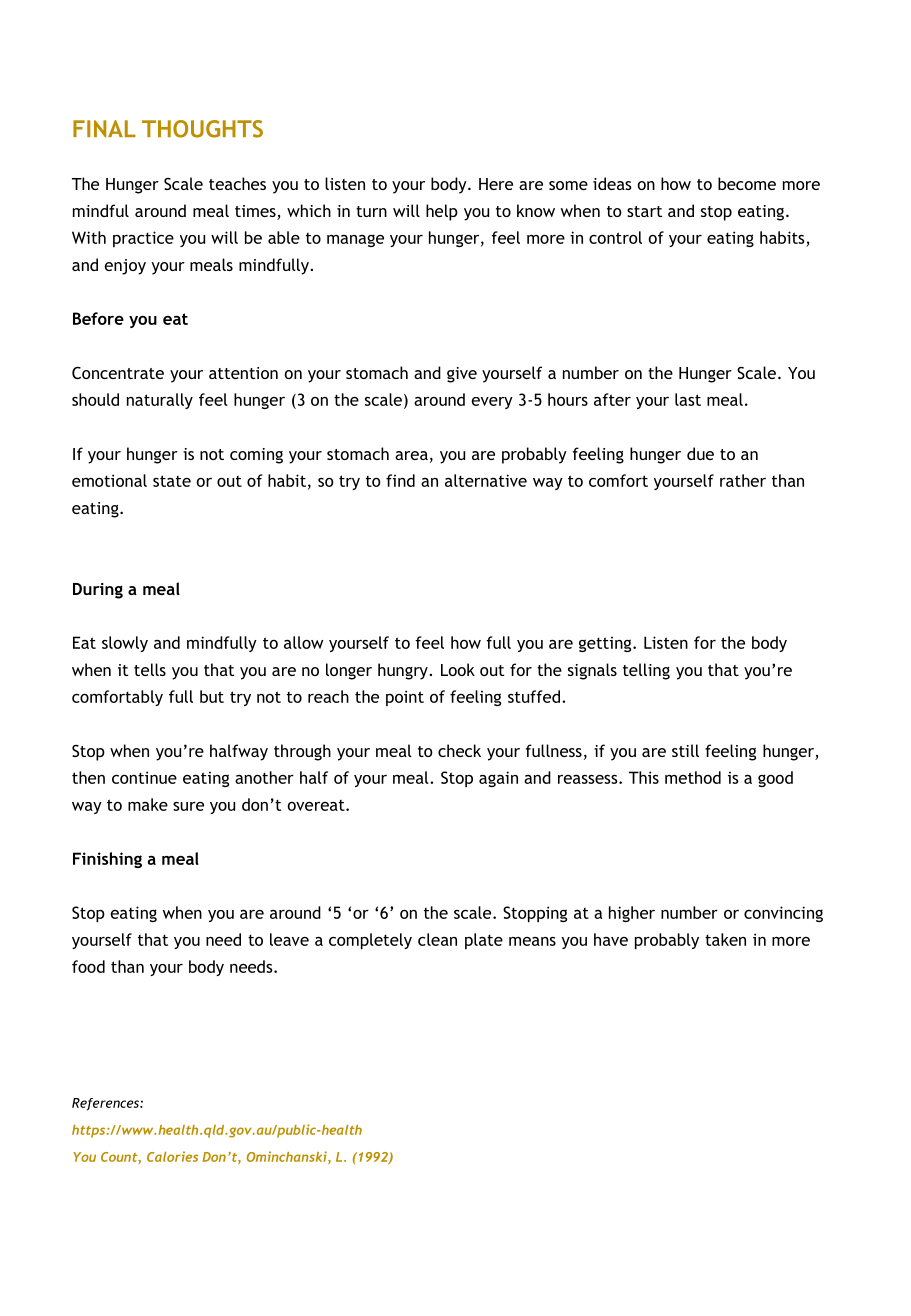 The image size is (911, 1316). I want to click on taken, so click(725, 939).
